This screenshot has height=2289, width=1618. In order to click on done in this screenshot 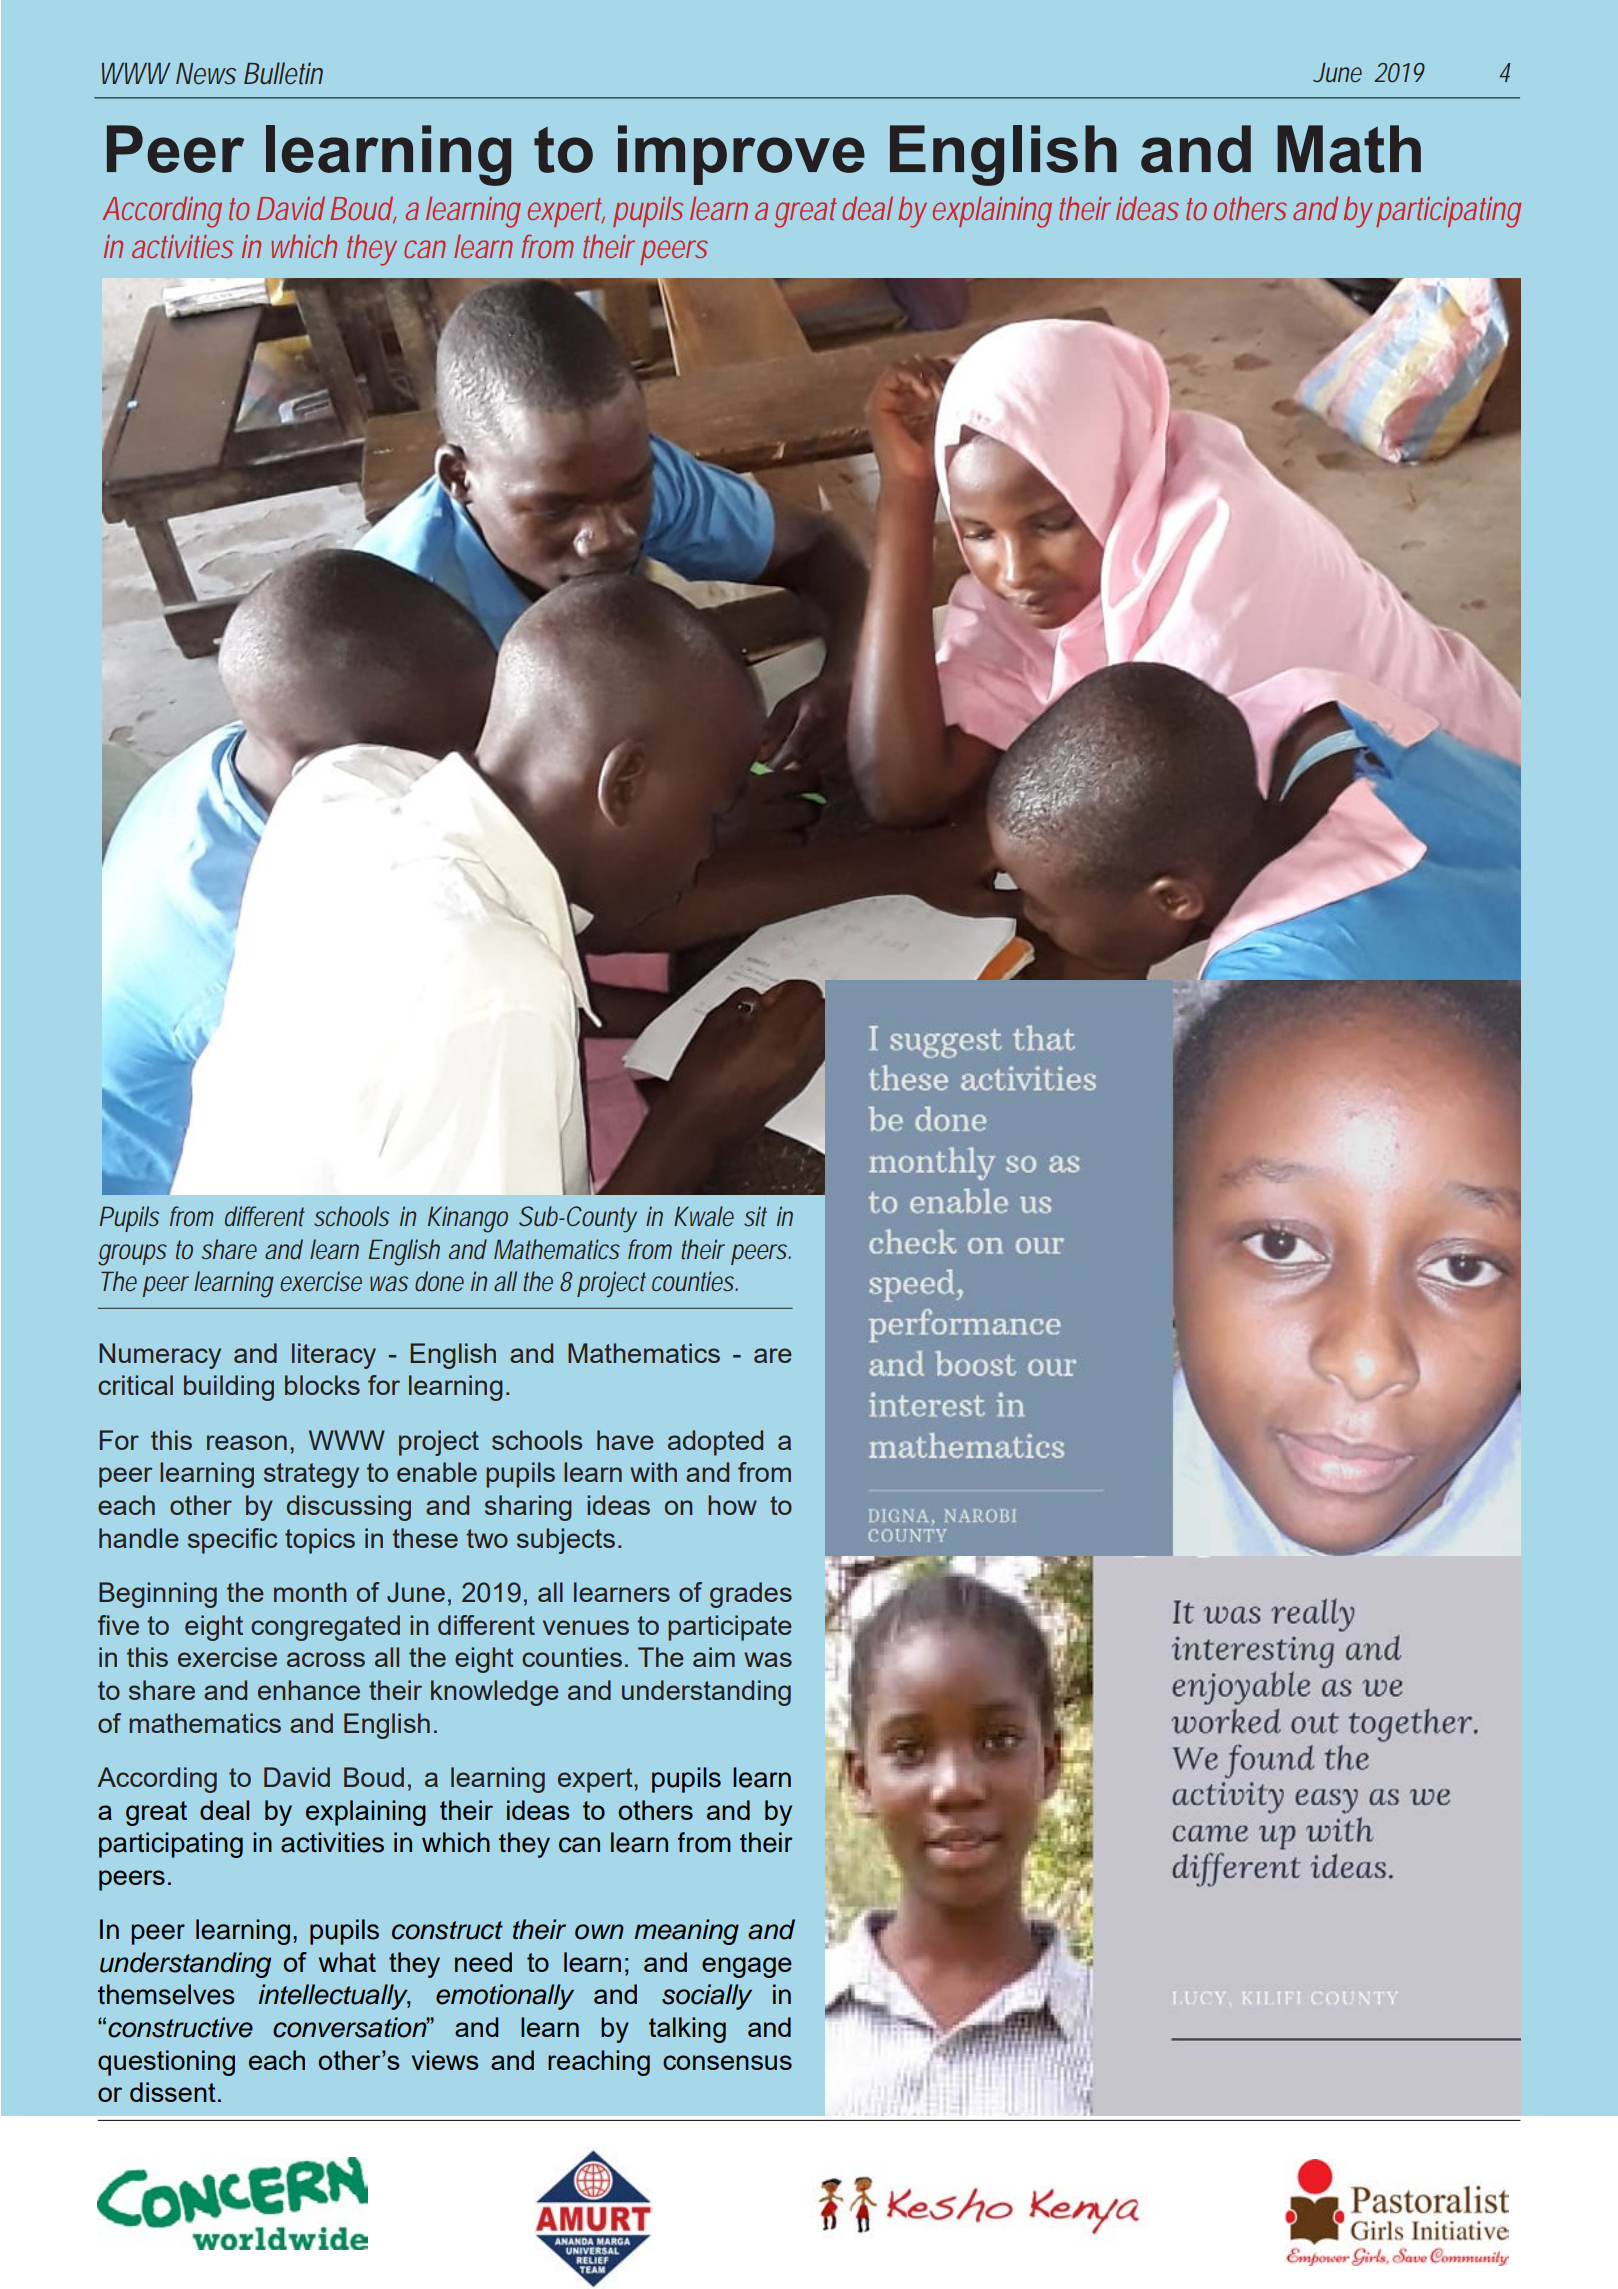, I will do `click(439, 1281)`.
